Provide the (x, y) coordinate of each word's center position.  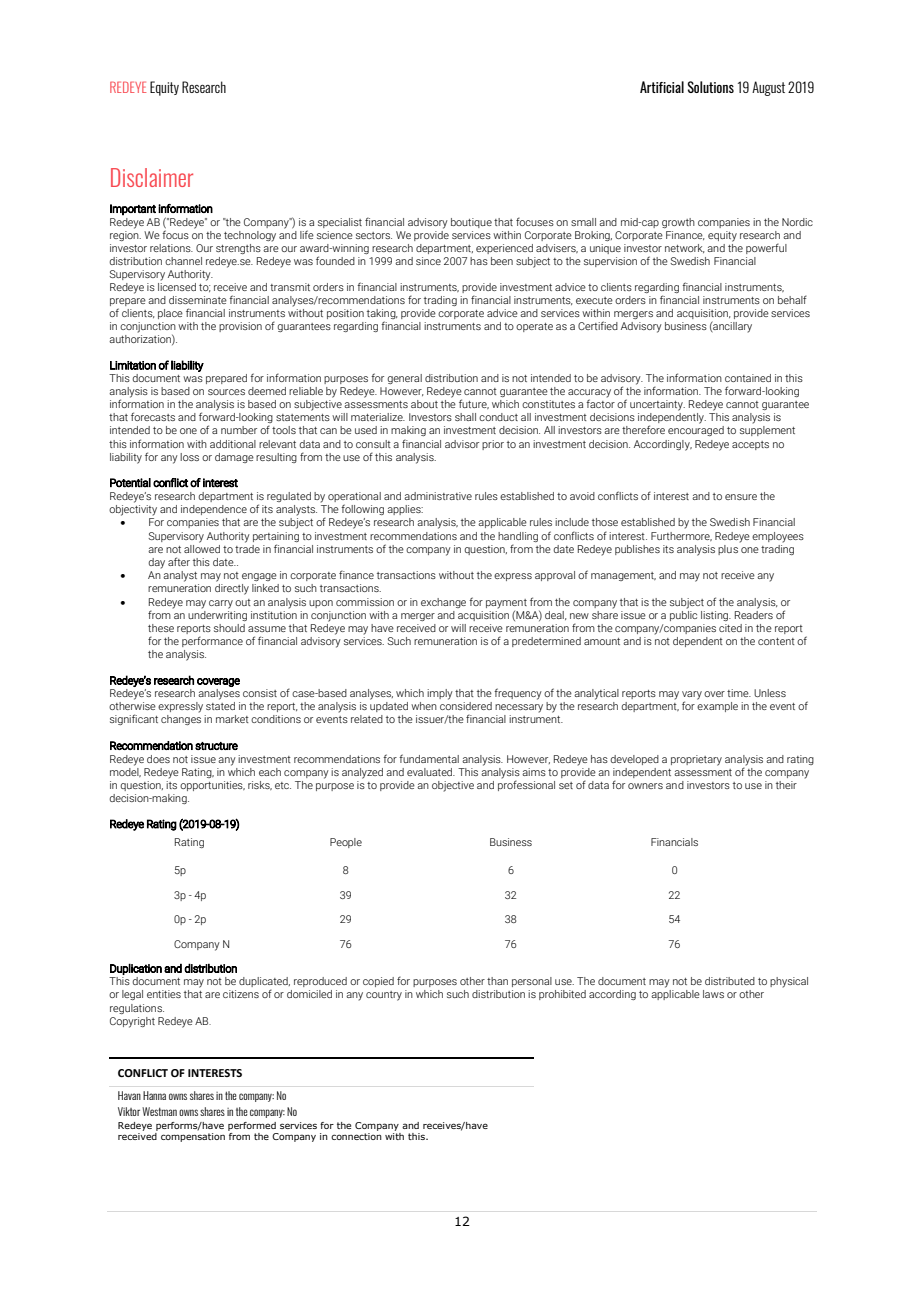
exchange (443, 603)
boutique (471, 223)
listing (716, 616)
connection (356, 1136)
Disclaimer (152, 177)
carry (221, 604)
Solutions (711, 87)
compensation (193, 1137)
